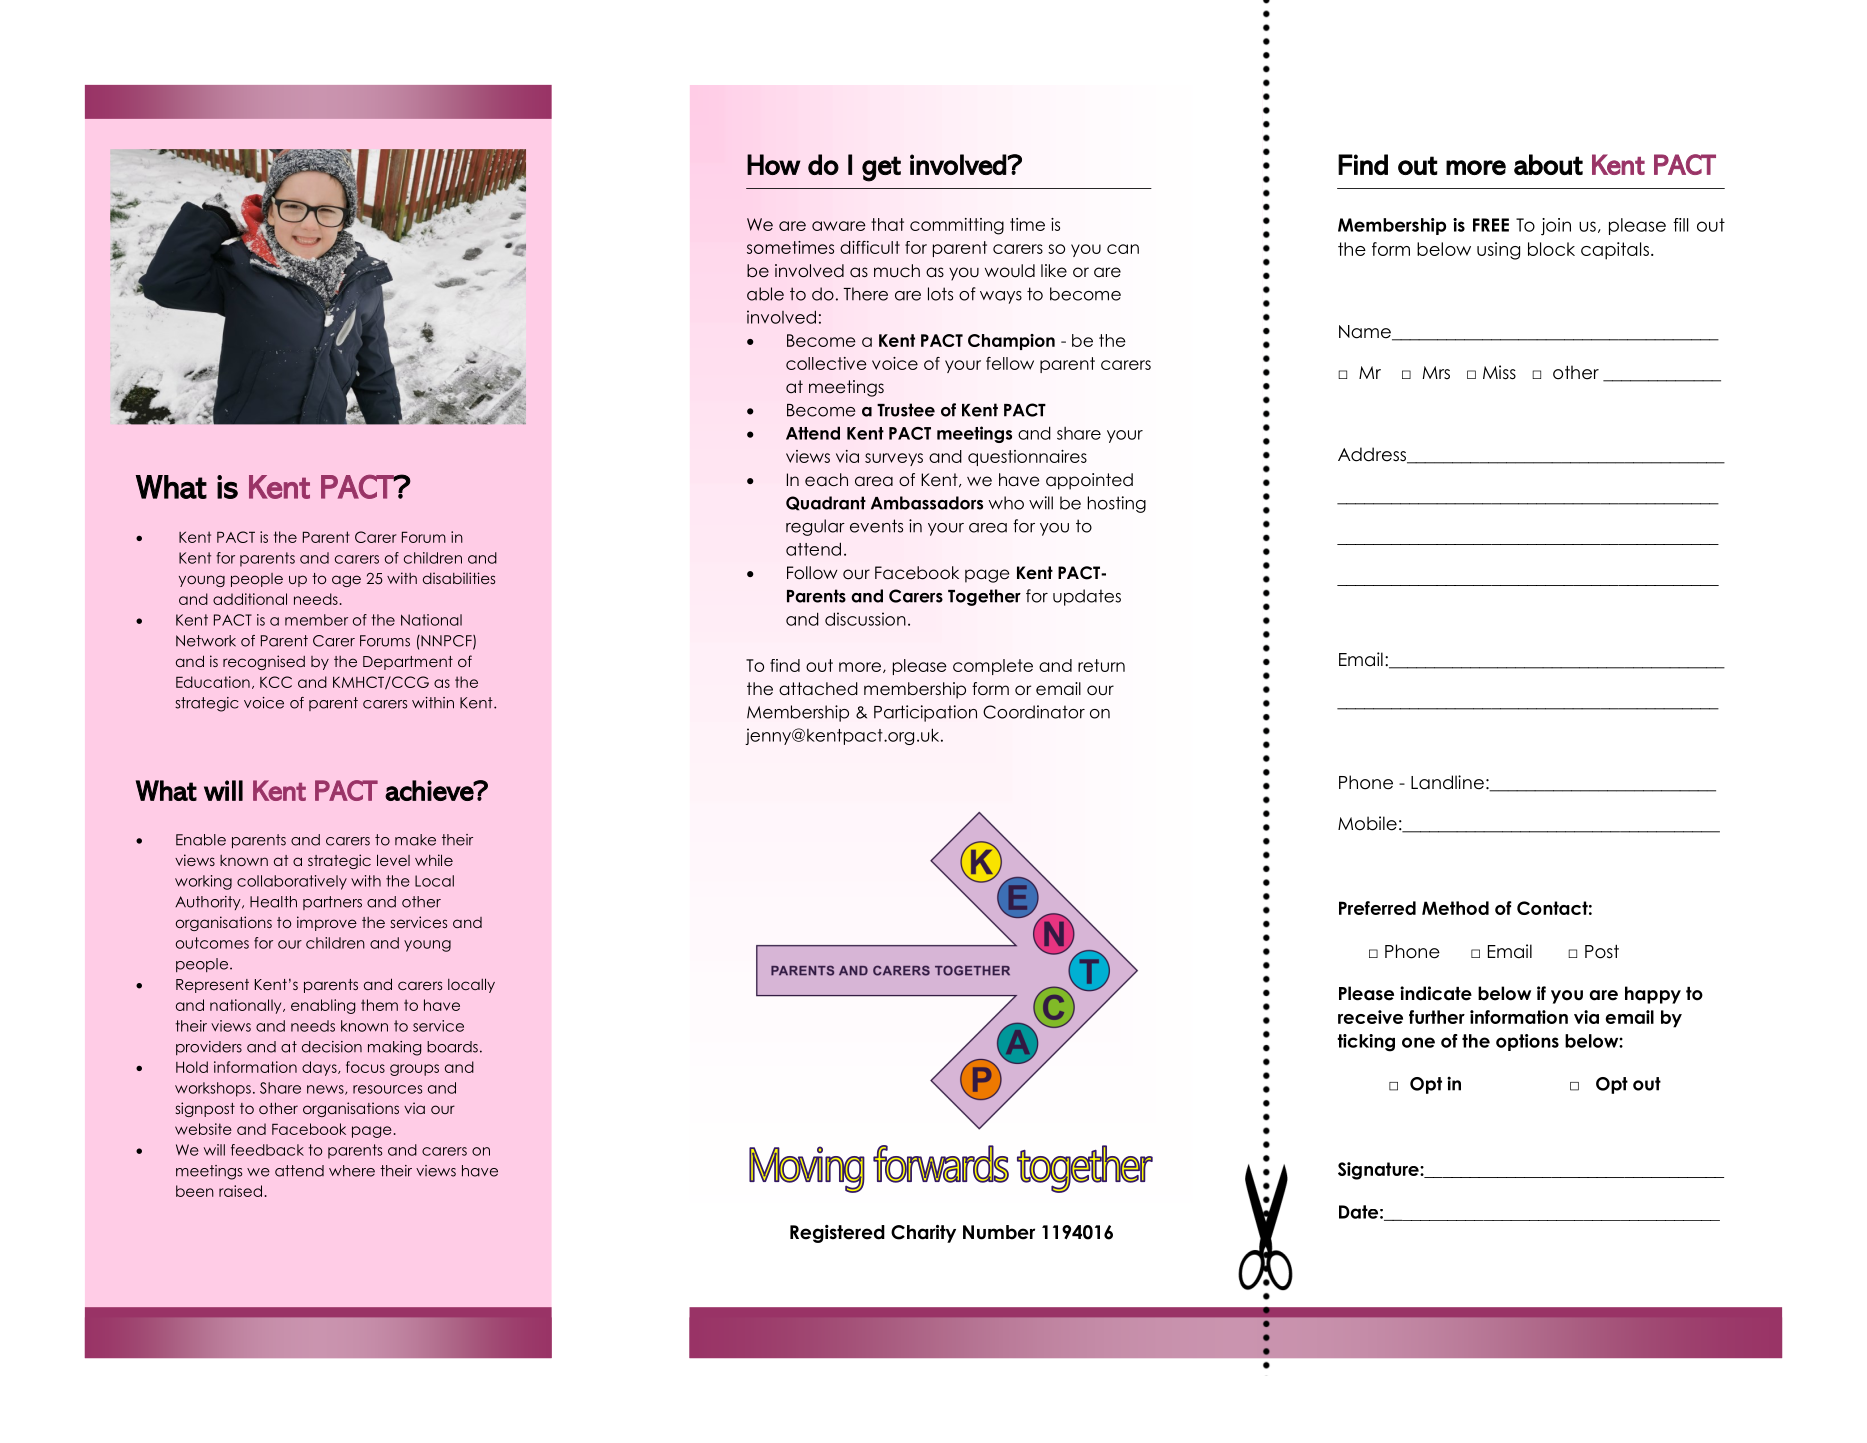  I want to click on How, so click(774, 164).
